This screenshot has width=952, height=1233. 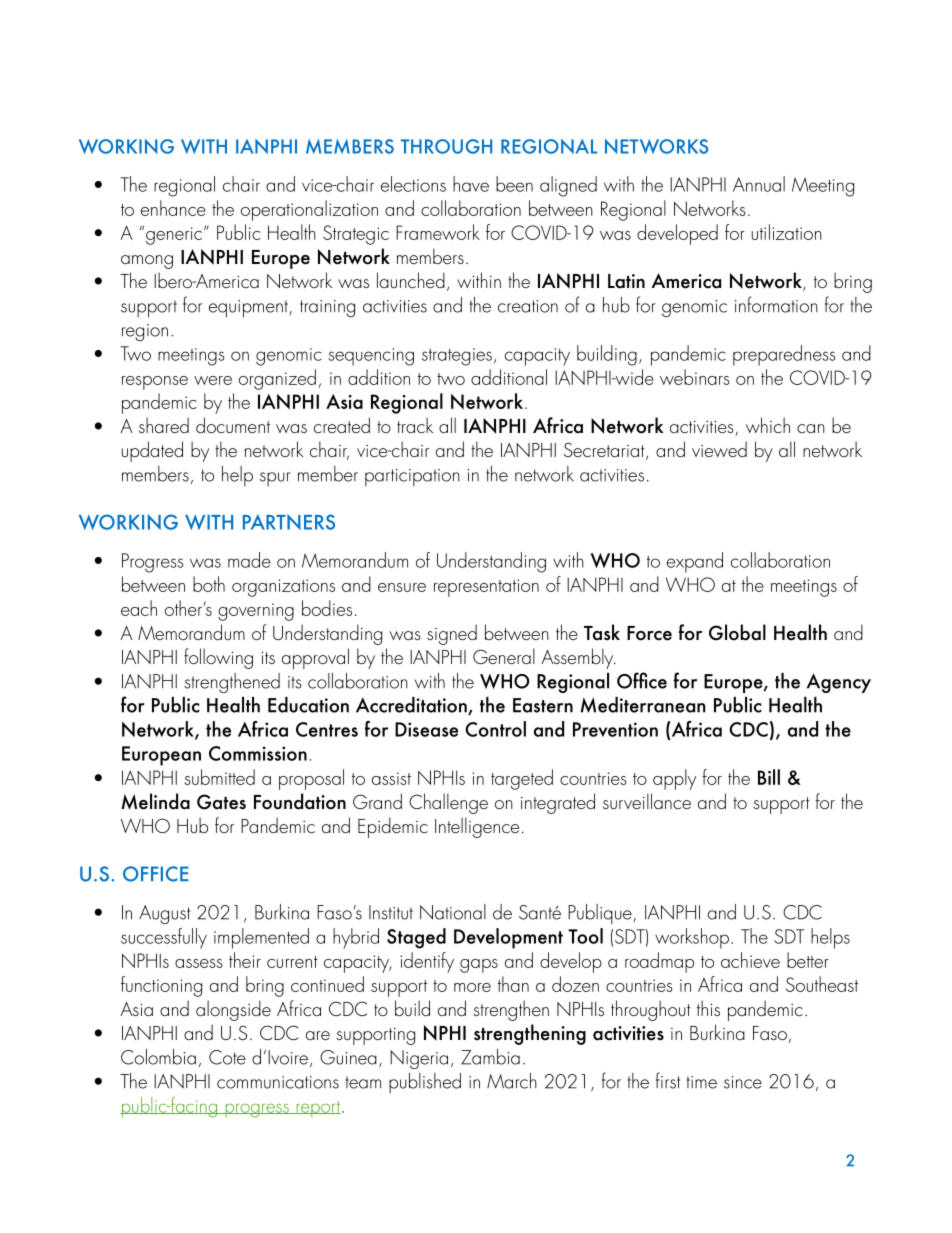 What do you see at coordinates (719, 449) in the screenshot?
I see `viewed` at bounding box center [719, 449].
